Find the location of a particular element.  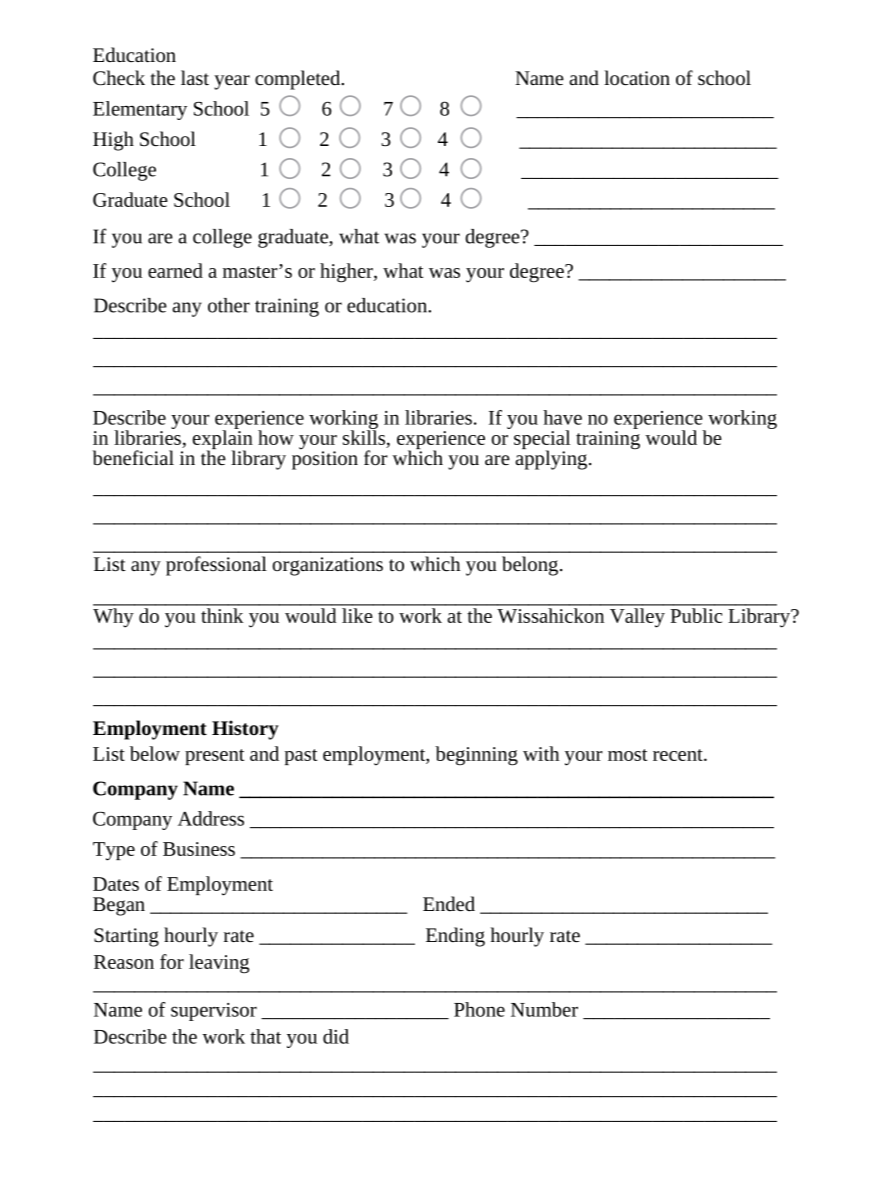

completed is located at coordinates (299, 80).
